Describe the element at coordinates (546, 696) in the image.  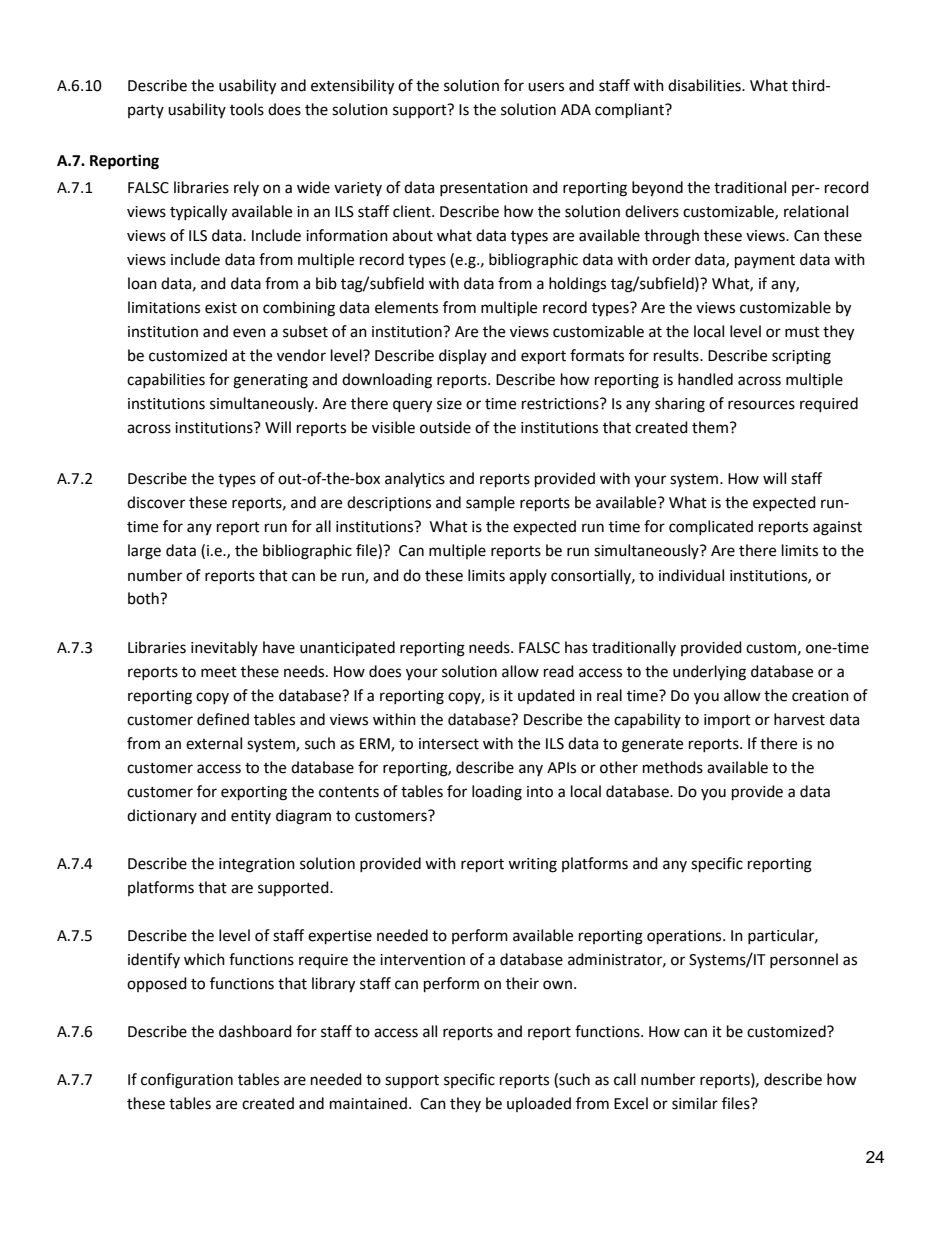
I see `updated` at that location.
